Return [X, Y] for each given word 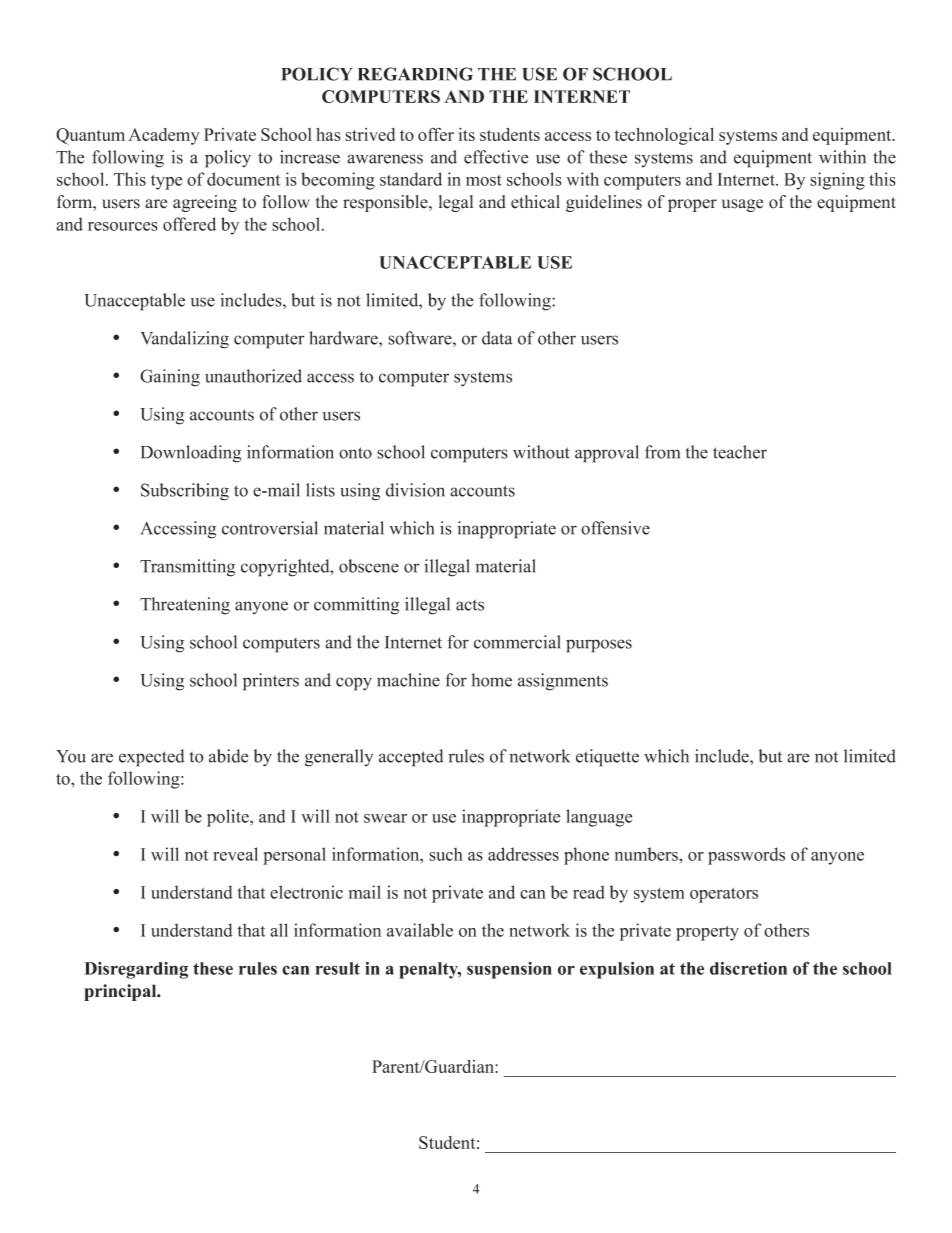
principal [121, 992]
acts [470, 605]
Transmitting [187, 568]
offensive [615, 528]
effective [496, 157]
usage [742, 205]
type [166, 182]
